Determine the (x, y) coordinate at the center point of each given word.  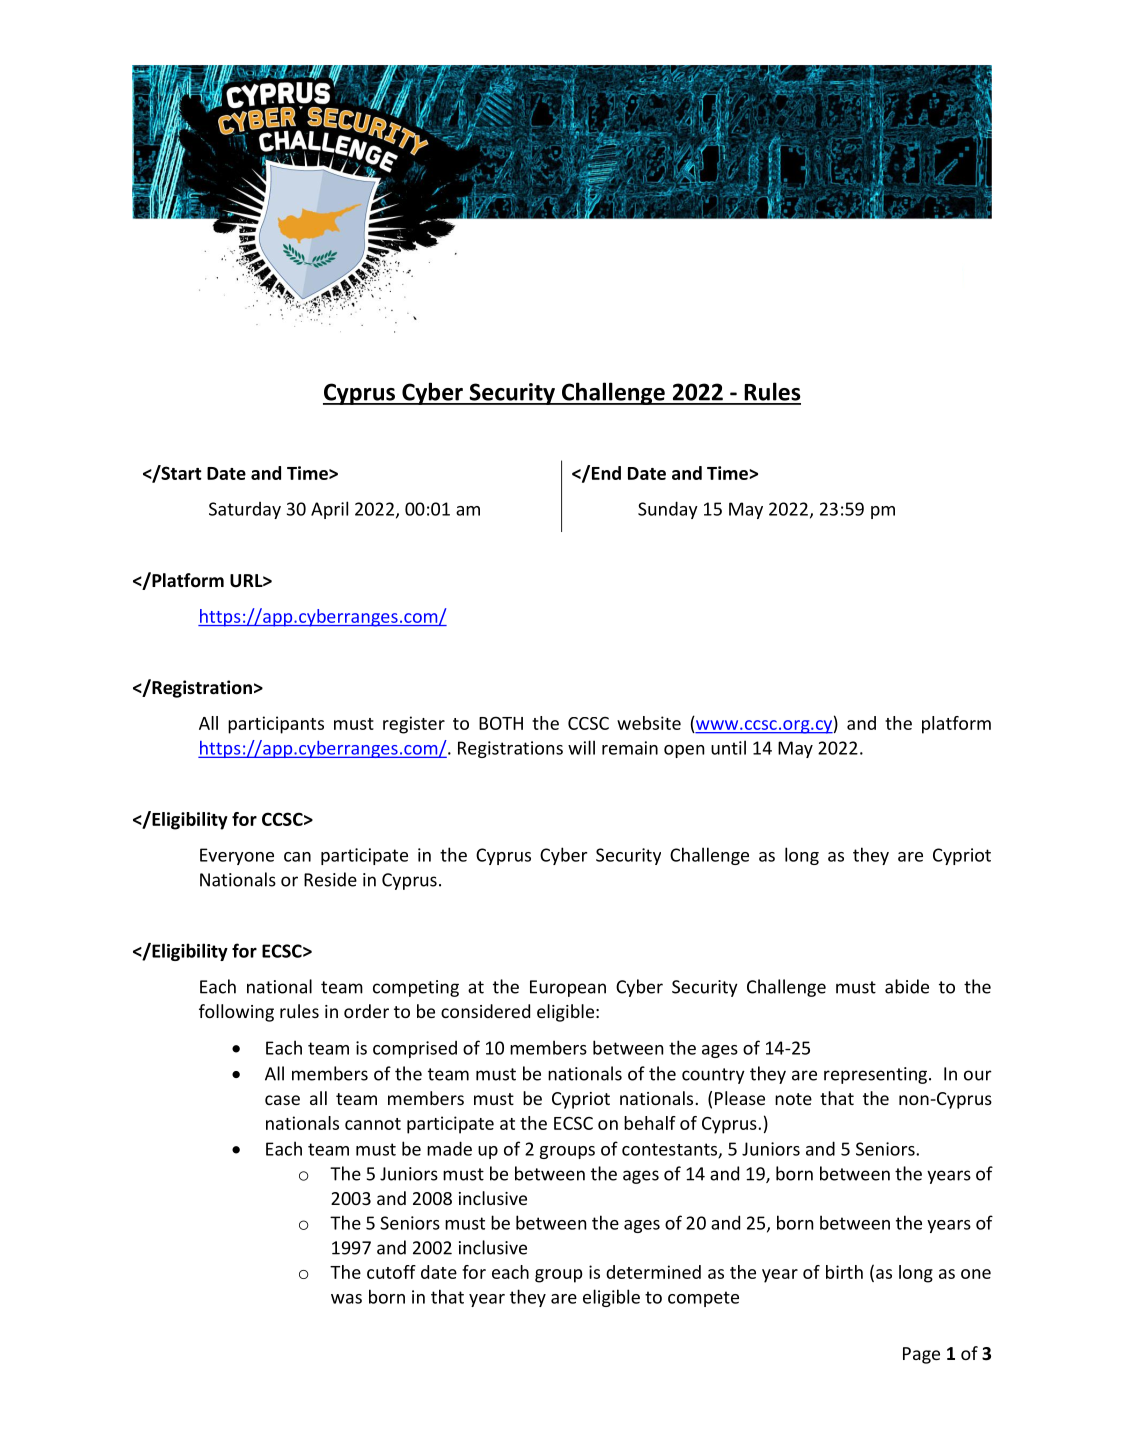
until (728, 747)
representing (875, 1075)
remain (630, 748)
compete (703, 1299)
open (684, 751)
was (346, 1299)
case (282, 1100)
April (329, 510)
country (713, 1076)
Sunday (668, 510)
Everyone (237, 856)
